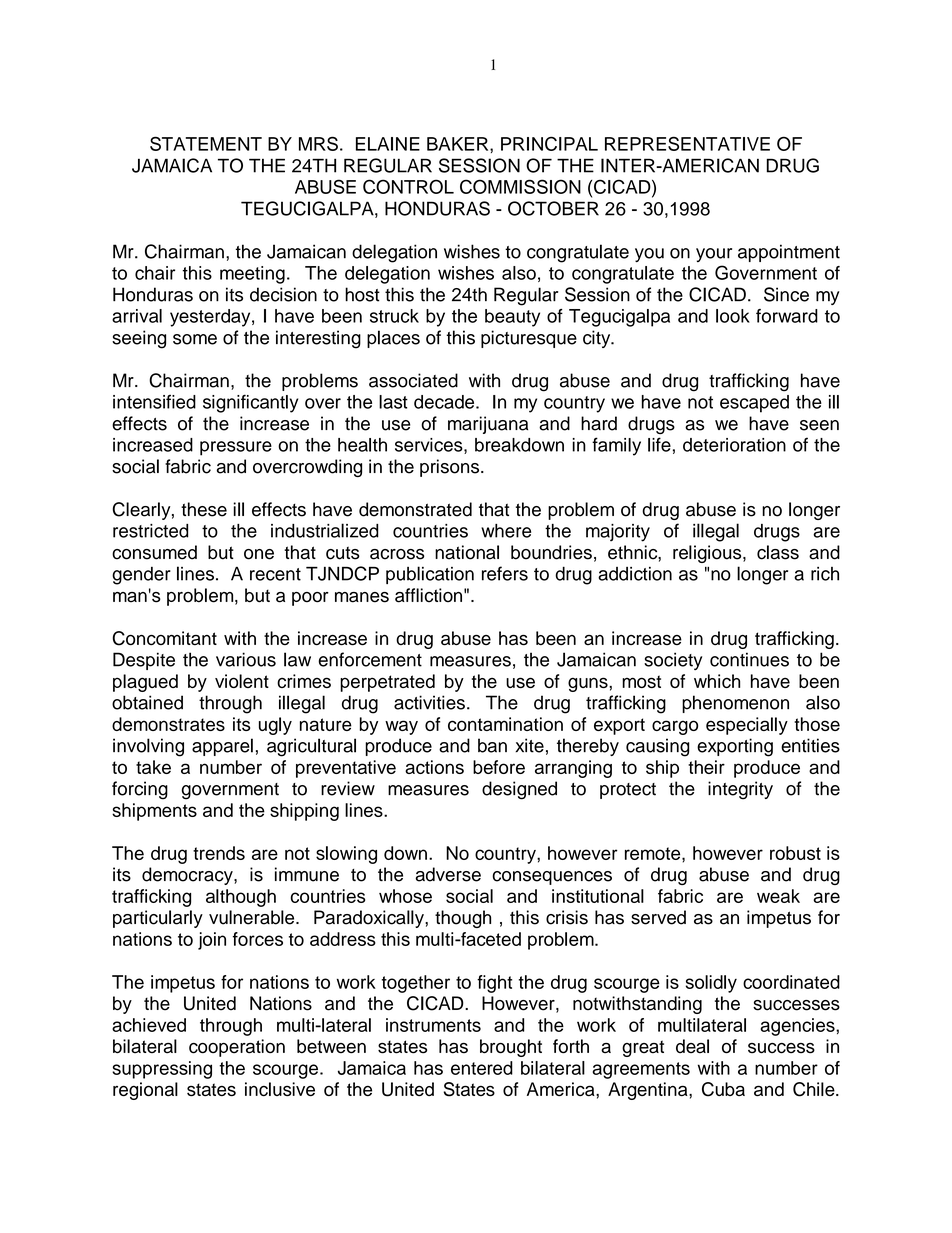 The width and height of the screenshot is (952, 1233). I want to click on STATEMENT, so click(206, 143).
